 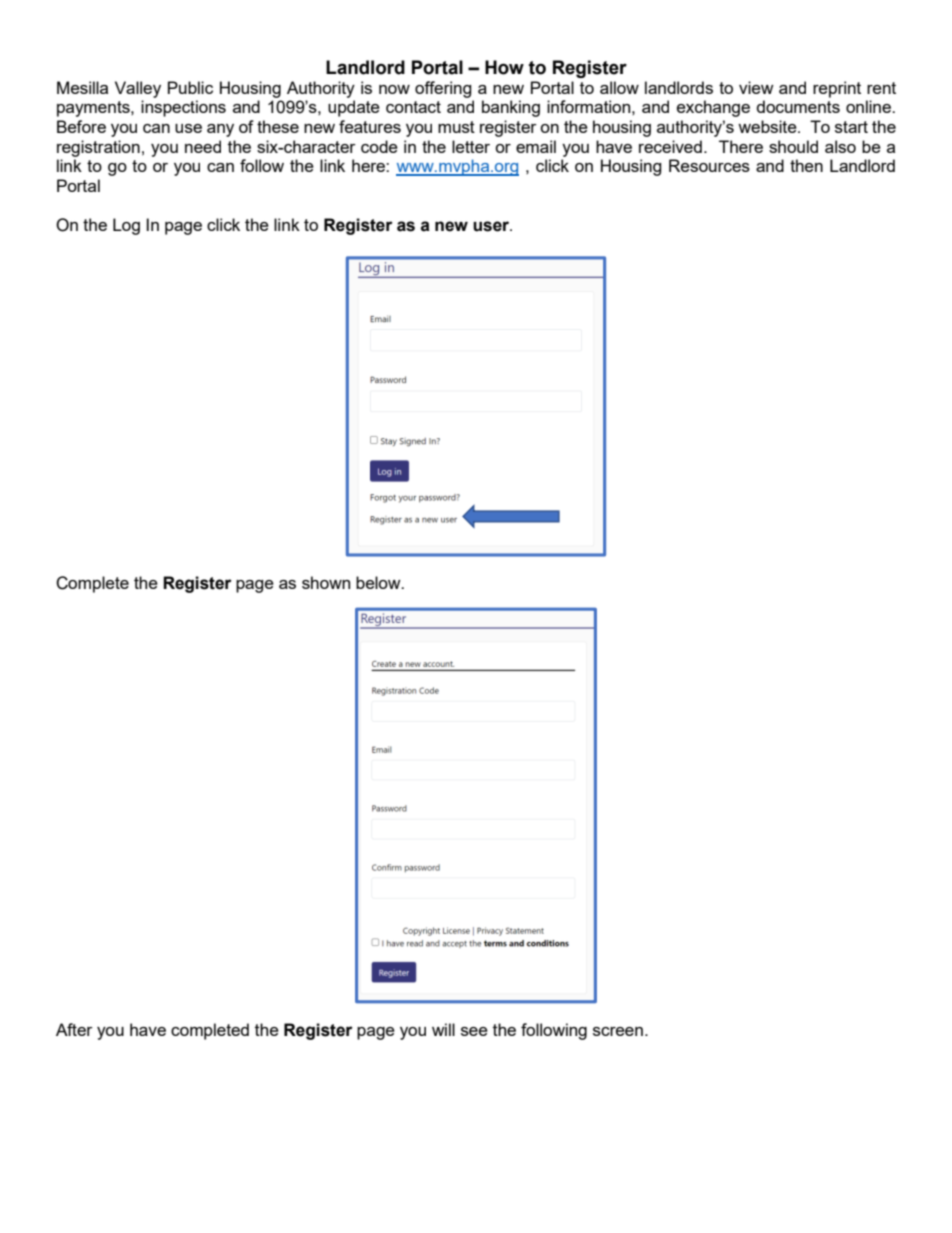 What do you see at coordinates (492, 226) in the screenshot?
I see `user` at bounding box center [492, 226].
